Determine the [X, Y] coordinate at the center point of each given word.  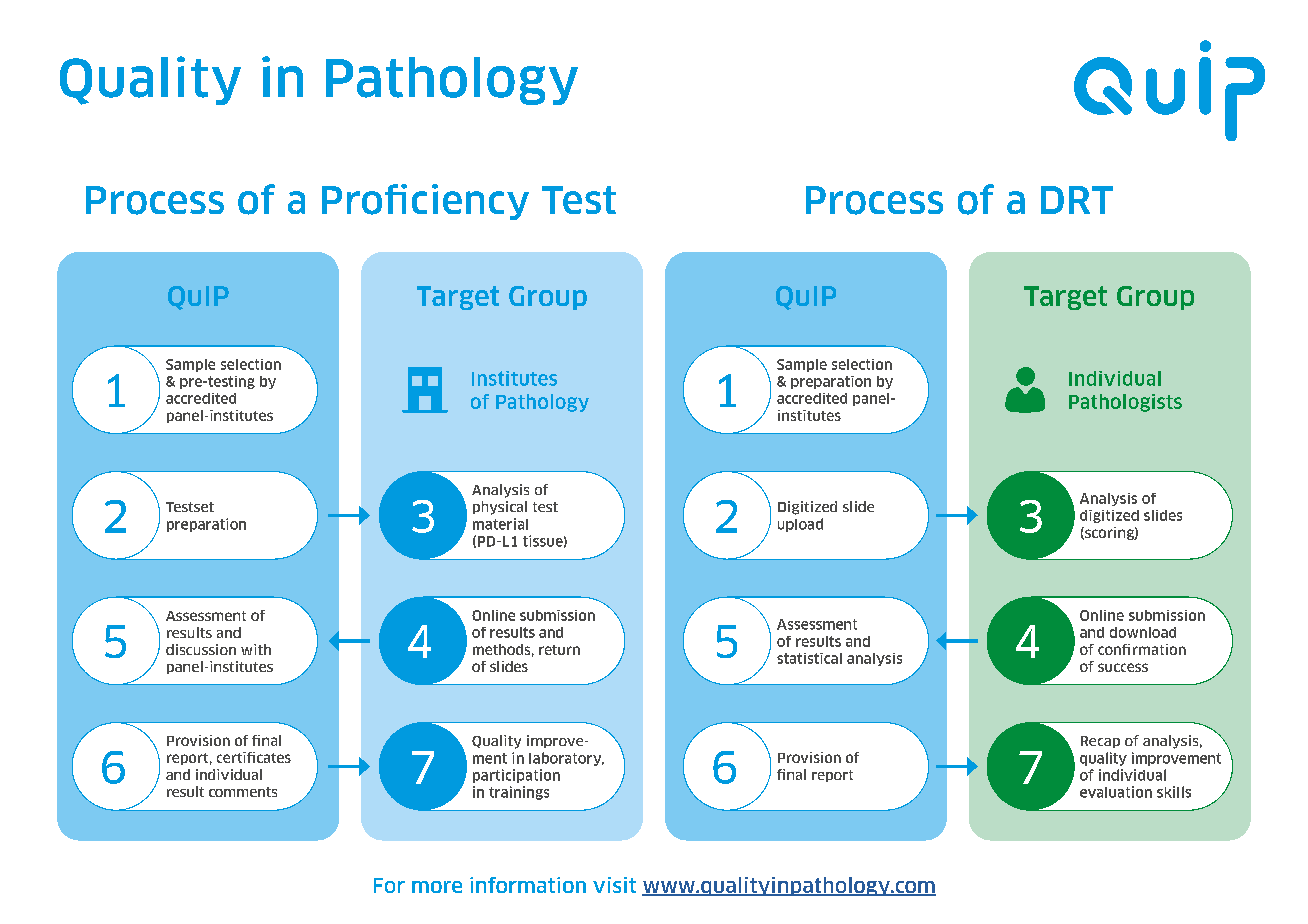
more [437, 887]
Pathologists [1125, 403]
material [500, 524]
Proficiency [425, 202]
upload [800, 525]
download [1143, 632]
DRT [1077, 200]
